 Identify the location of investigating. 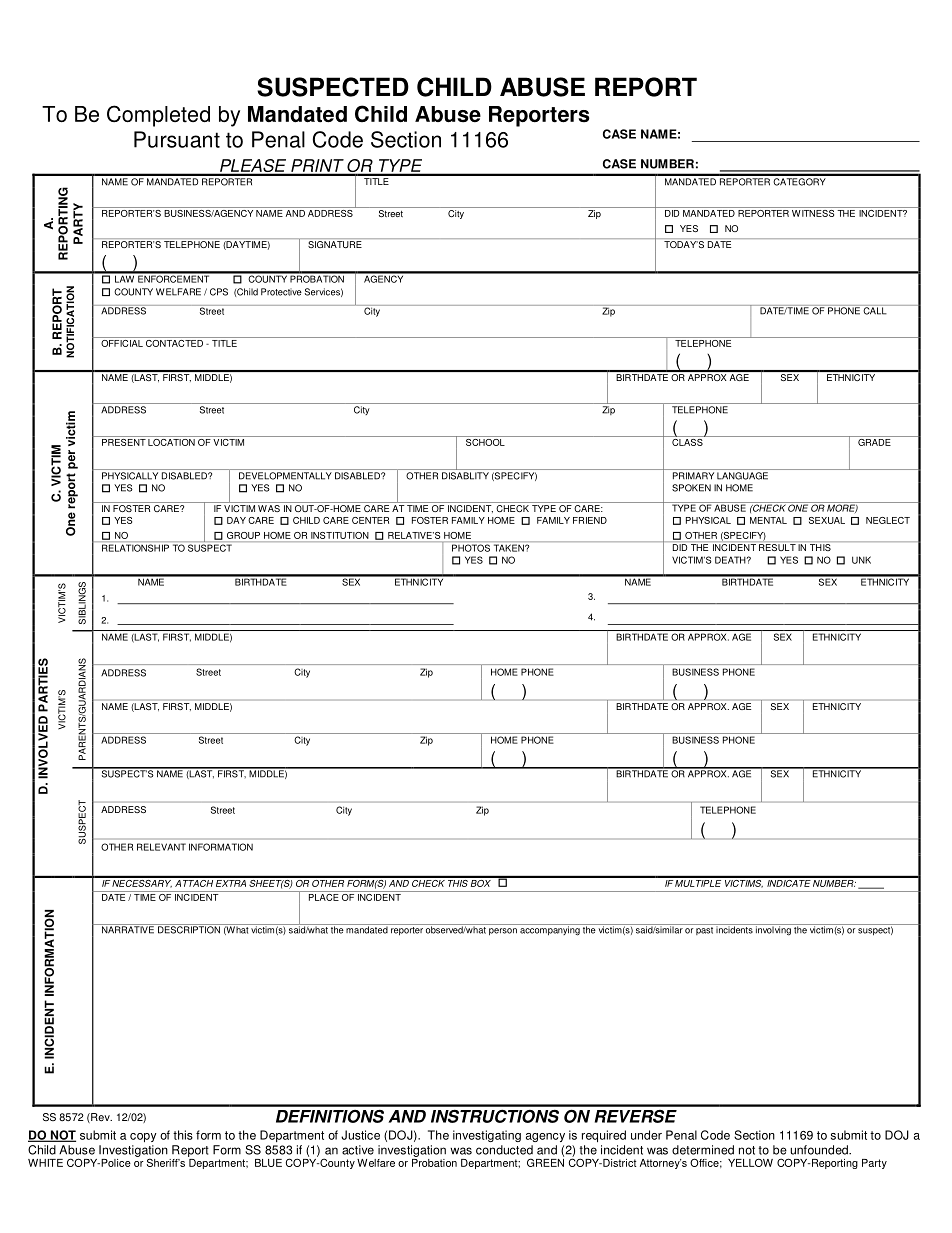
(487, 1136).
